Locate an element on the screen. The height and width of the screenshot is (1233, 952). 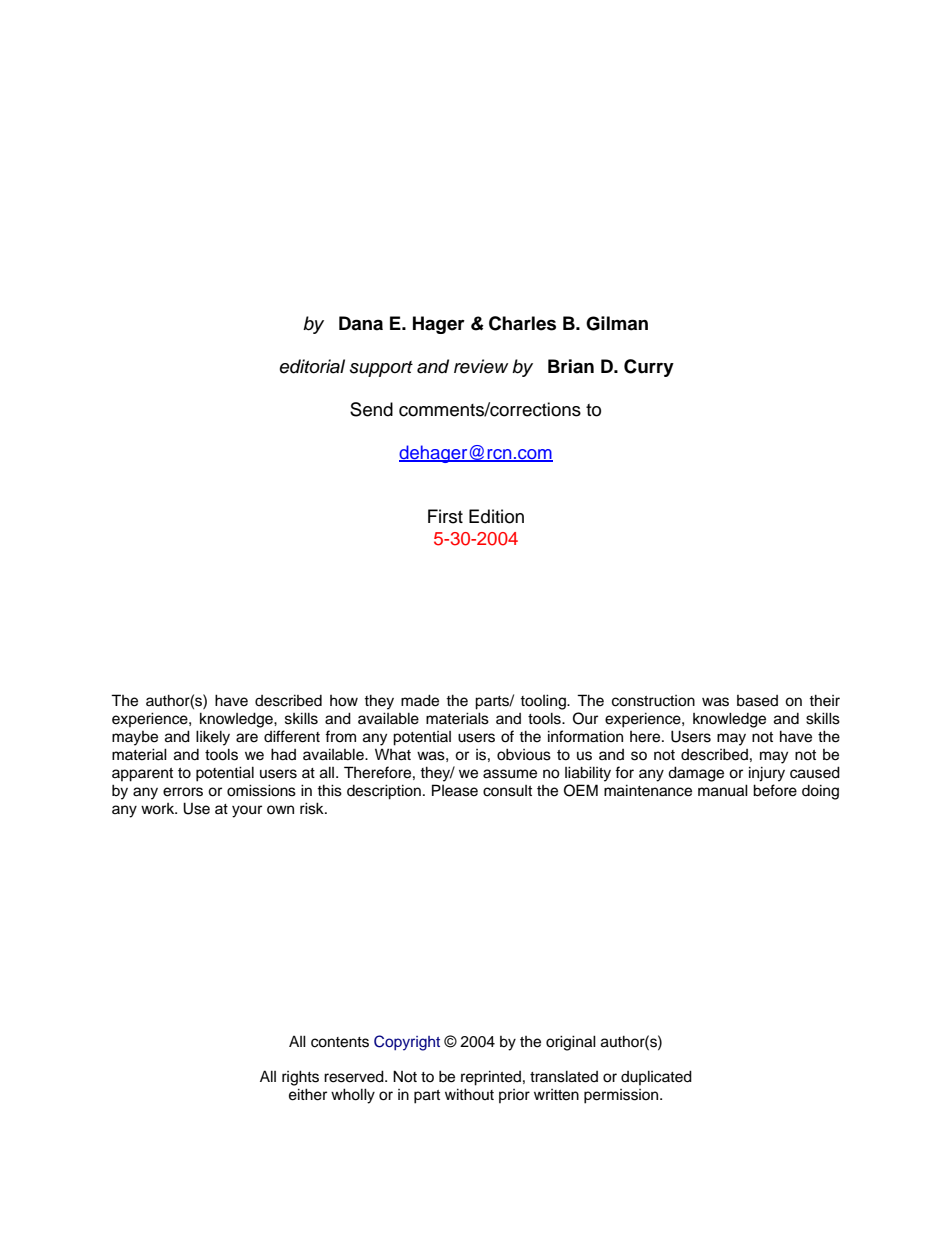
based is located at coordinates (757, 701).
